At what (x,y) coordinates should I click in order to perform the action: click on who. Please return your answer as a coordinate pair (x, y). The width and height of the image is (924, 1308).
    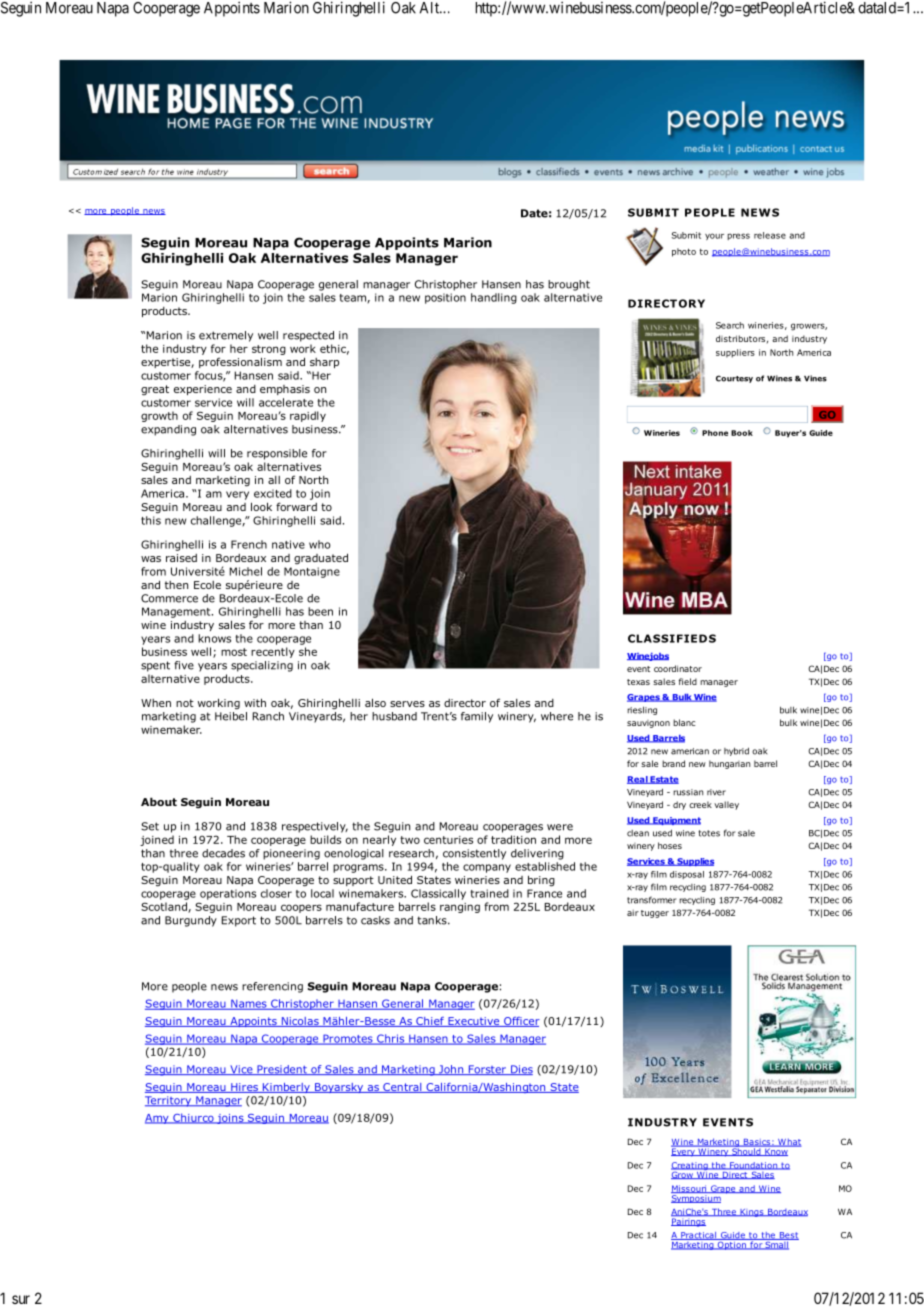
    Looking at the image, I should click on (320, 544).
